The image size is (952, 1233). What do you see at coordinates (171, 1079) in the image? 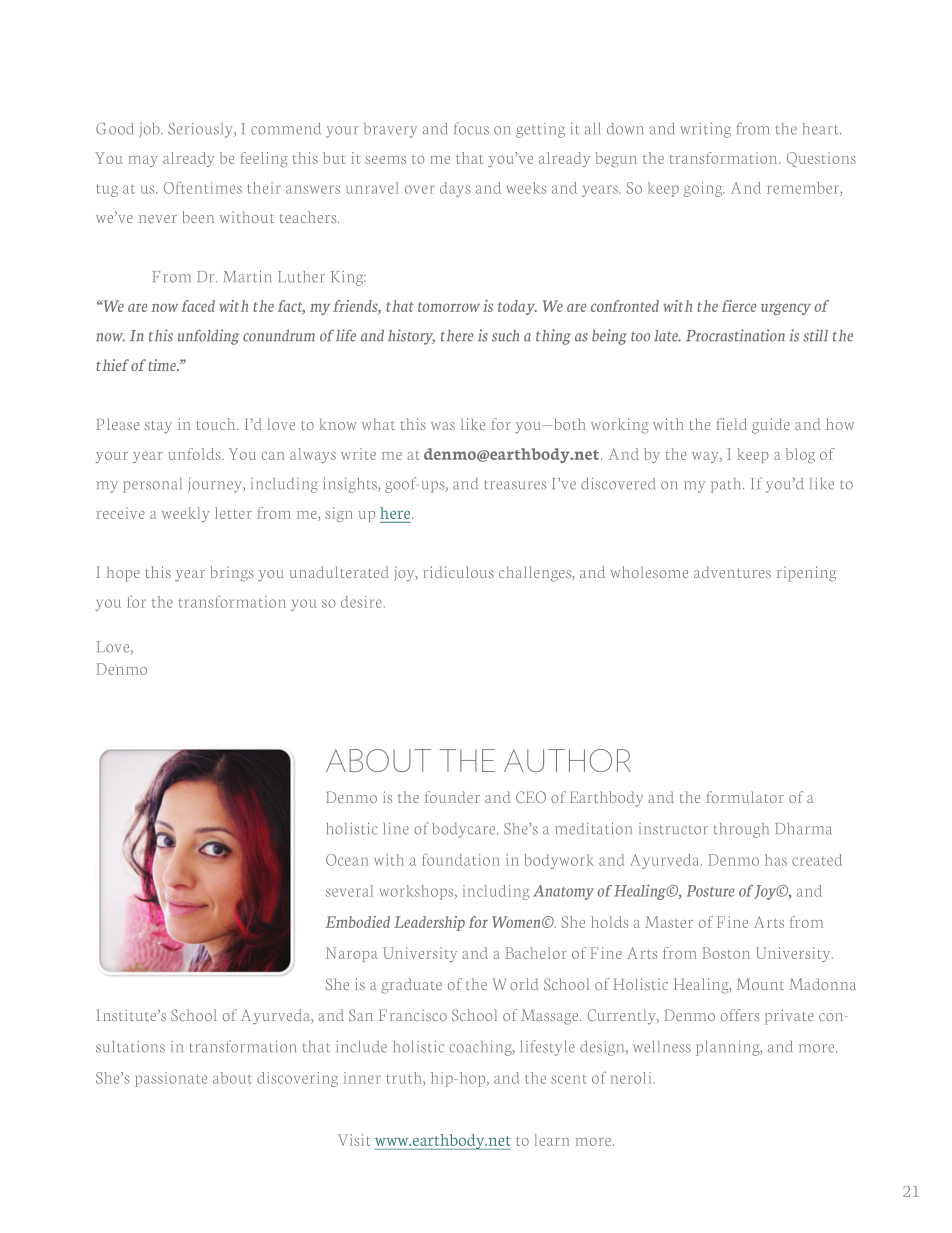
I see `passionate` at bounding box center [171, 1079].
